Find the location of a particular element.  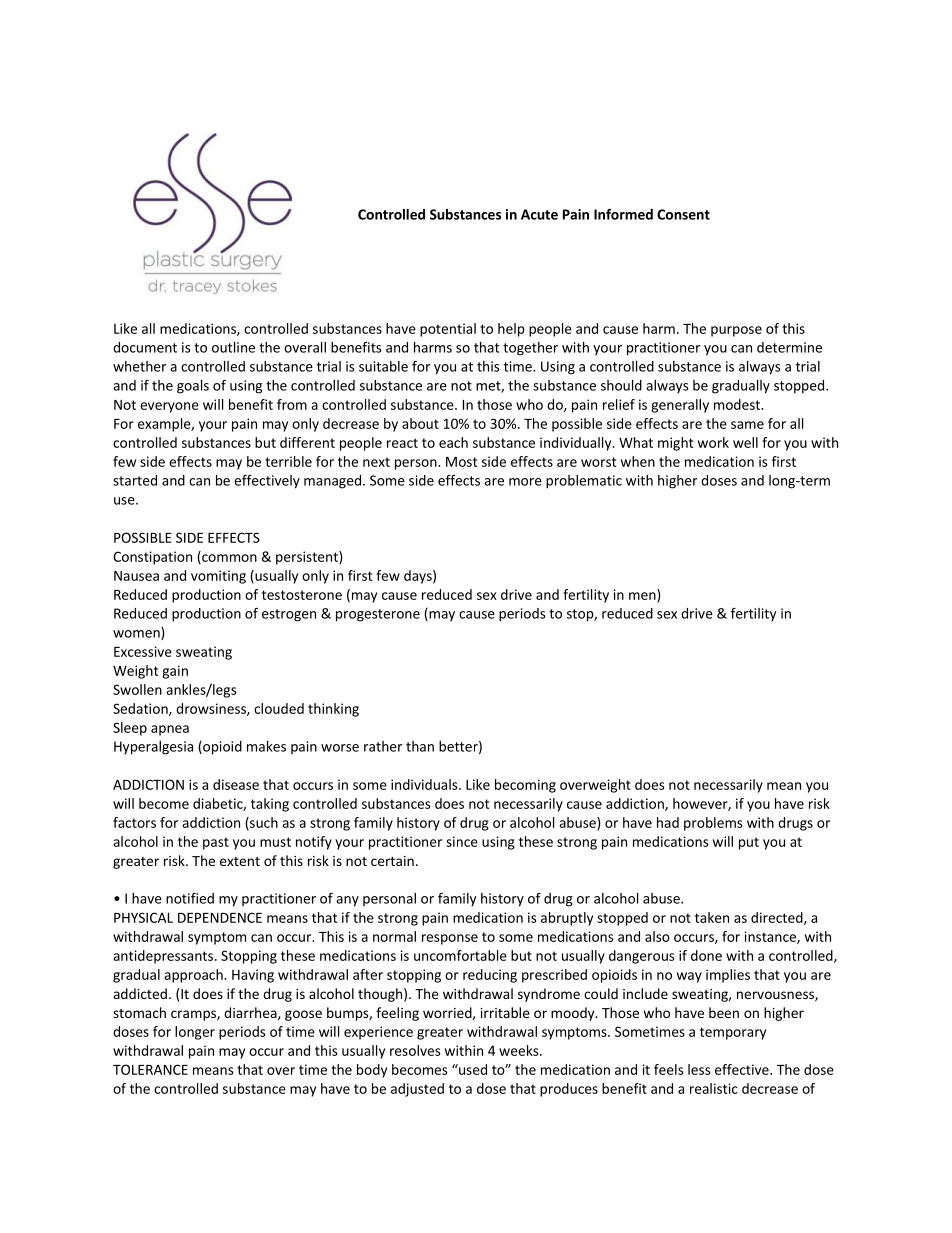

past is located at coordinates (216, 843).
